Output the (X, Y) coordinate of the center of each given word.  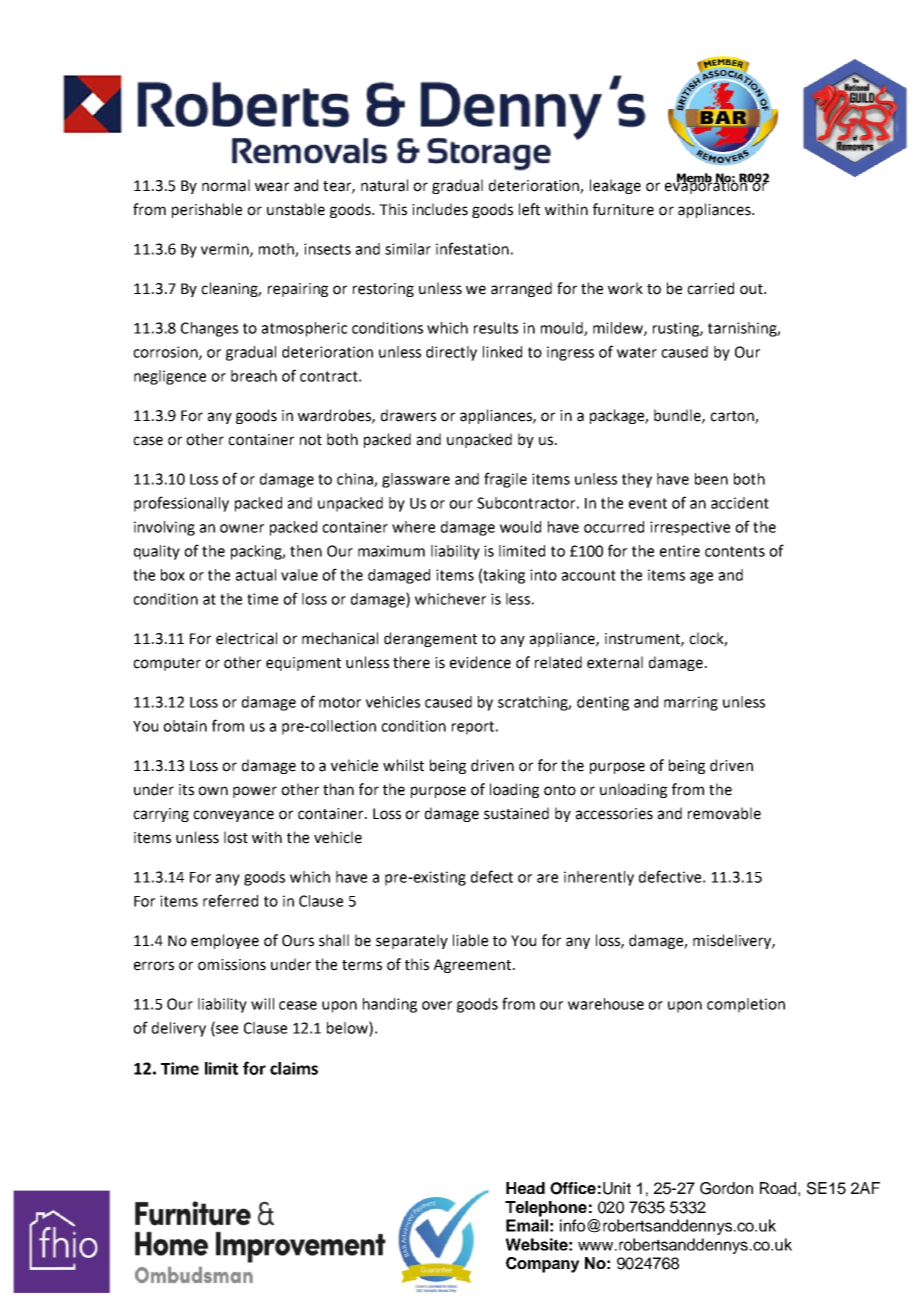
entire (680, 551)
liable (470, 940)
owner (242, 528)
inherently (599, 878)
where (413, 527)
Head (525, 1188)
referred (230, 900)
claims (294, 1068)
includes (440, 209)
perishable (207, 210)
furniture (623, 209)
